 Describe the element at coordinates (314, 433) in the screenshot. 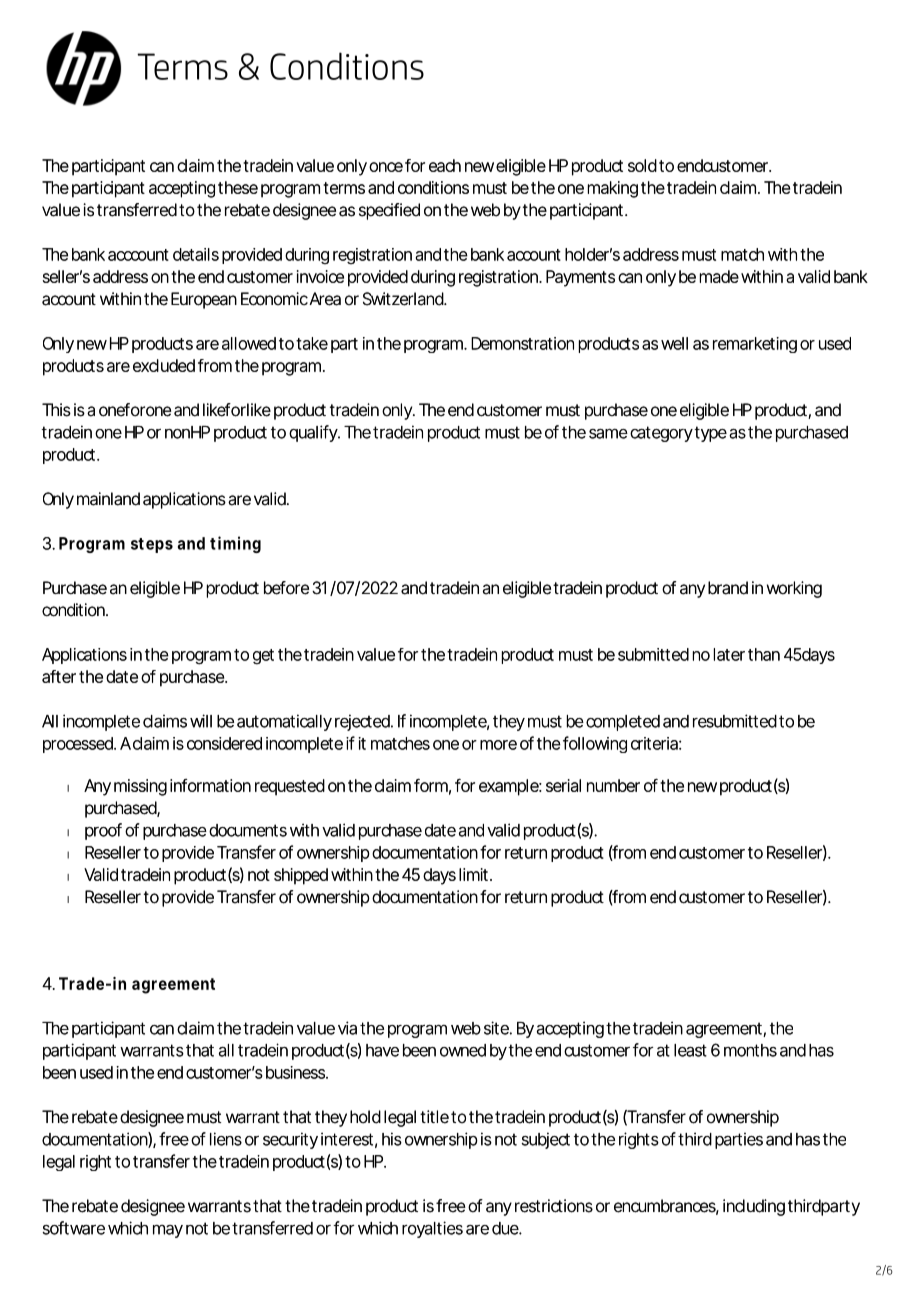

I see `qualify` at that location.
